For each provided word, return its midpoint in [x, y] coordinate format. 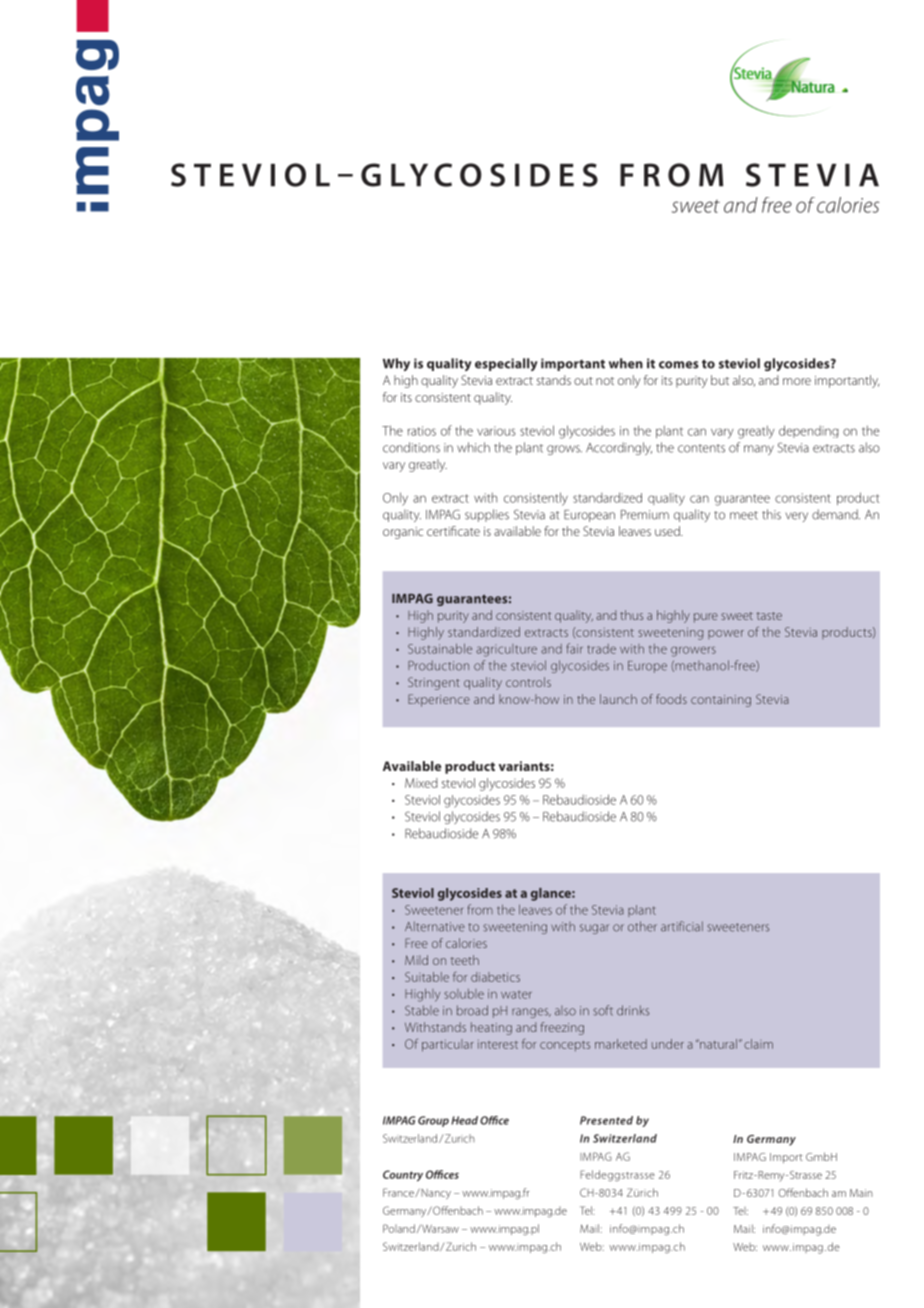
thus [631, 615]
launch [618, 699]
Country [403, 1176]
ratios [422, 431]
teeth [465, 960]
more [797, 381]
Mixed [421, 783]
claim [758, 1044]
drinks [633, 1010]
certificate [453, 531]
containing [721, 701]
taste [769, 616]
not [605, 381]
